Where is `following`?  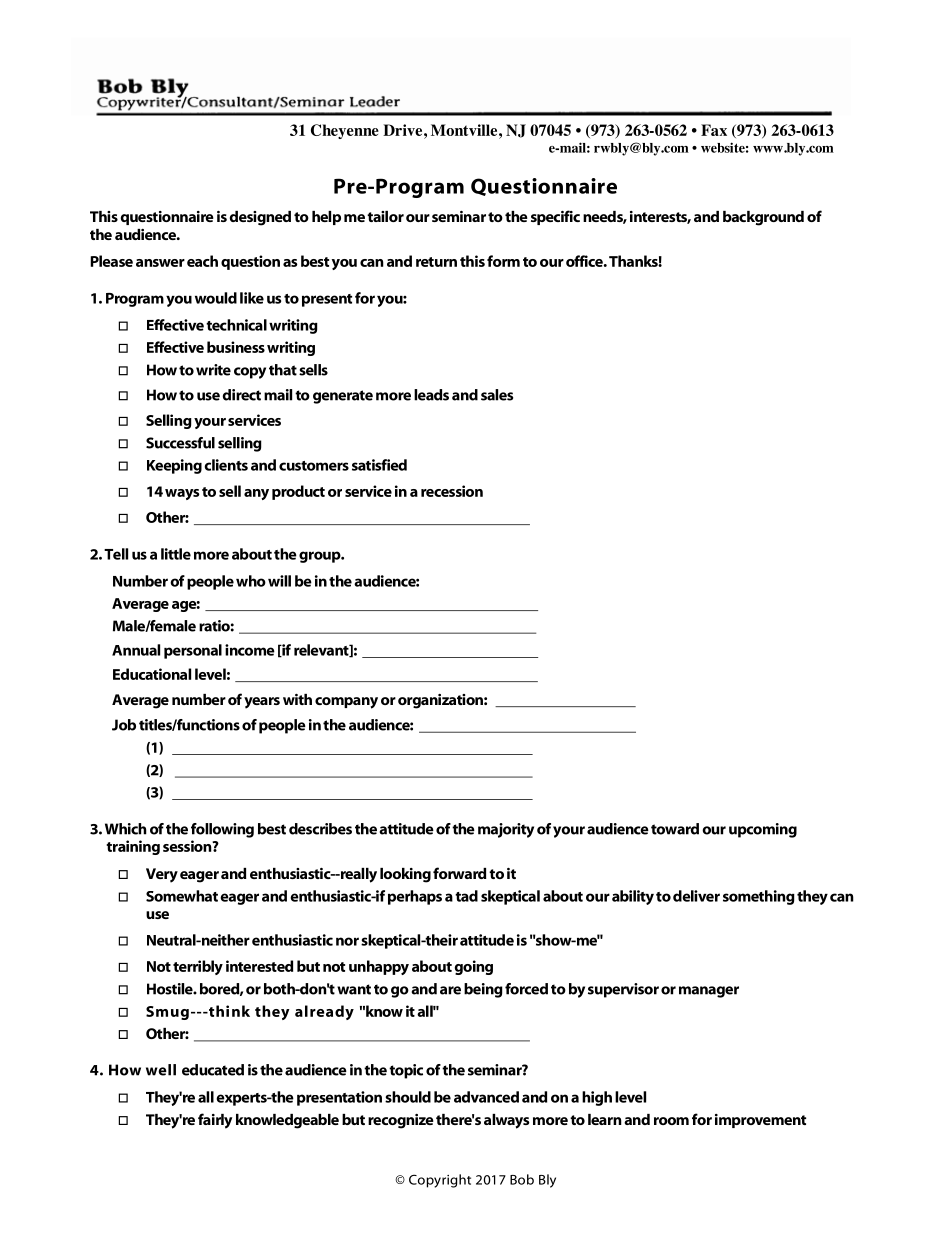
following is located at coordinates (222, 830).
